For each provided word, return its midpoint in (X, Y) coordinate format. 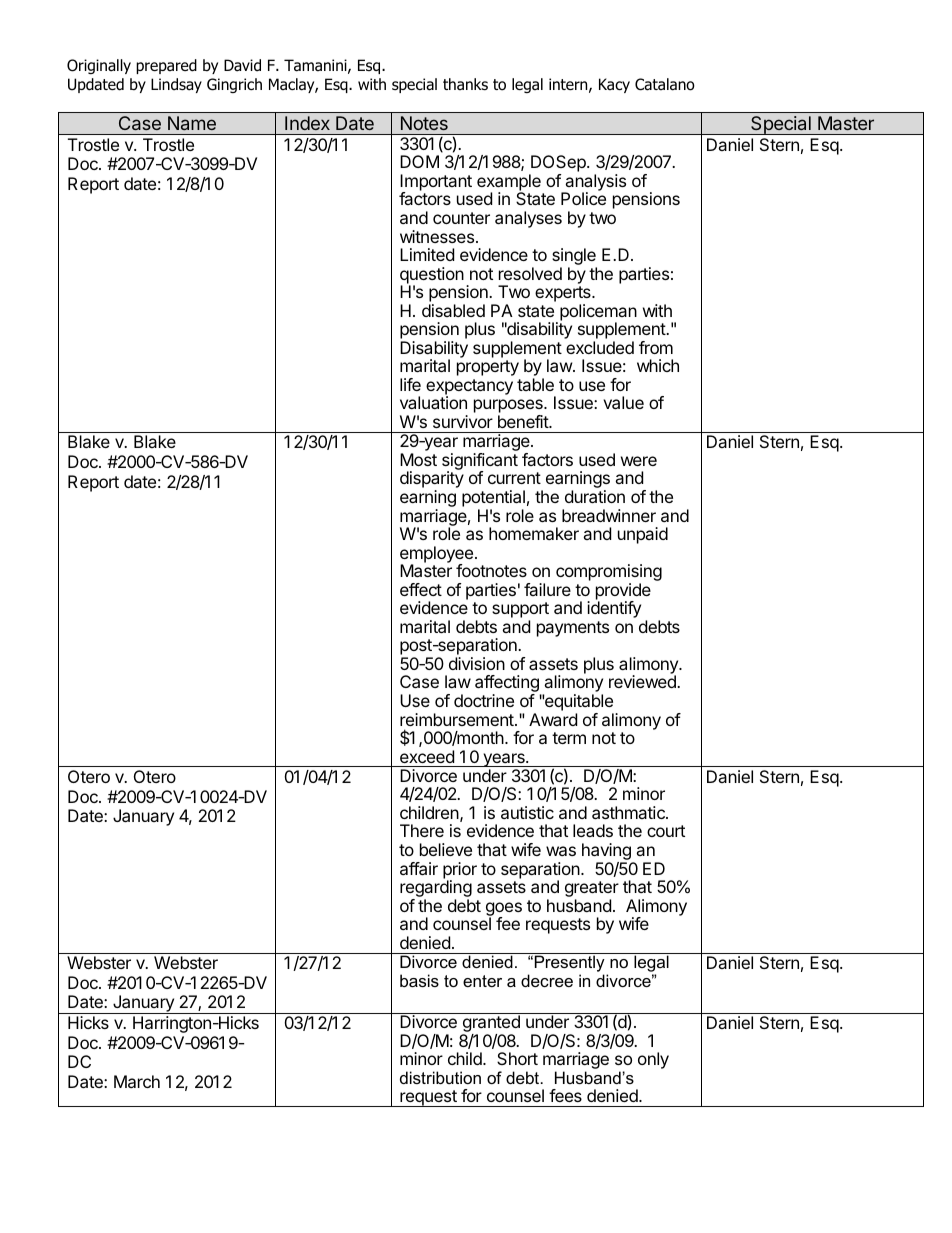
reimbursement (458, 719)
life (410, 384)
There (422, 830)
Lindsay (176, 85)
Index (307, 123)
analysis (594, 184)
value (623, 402)
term (569, 738)
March (137, 1081)
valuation (433, 402)
